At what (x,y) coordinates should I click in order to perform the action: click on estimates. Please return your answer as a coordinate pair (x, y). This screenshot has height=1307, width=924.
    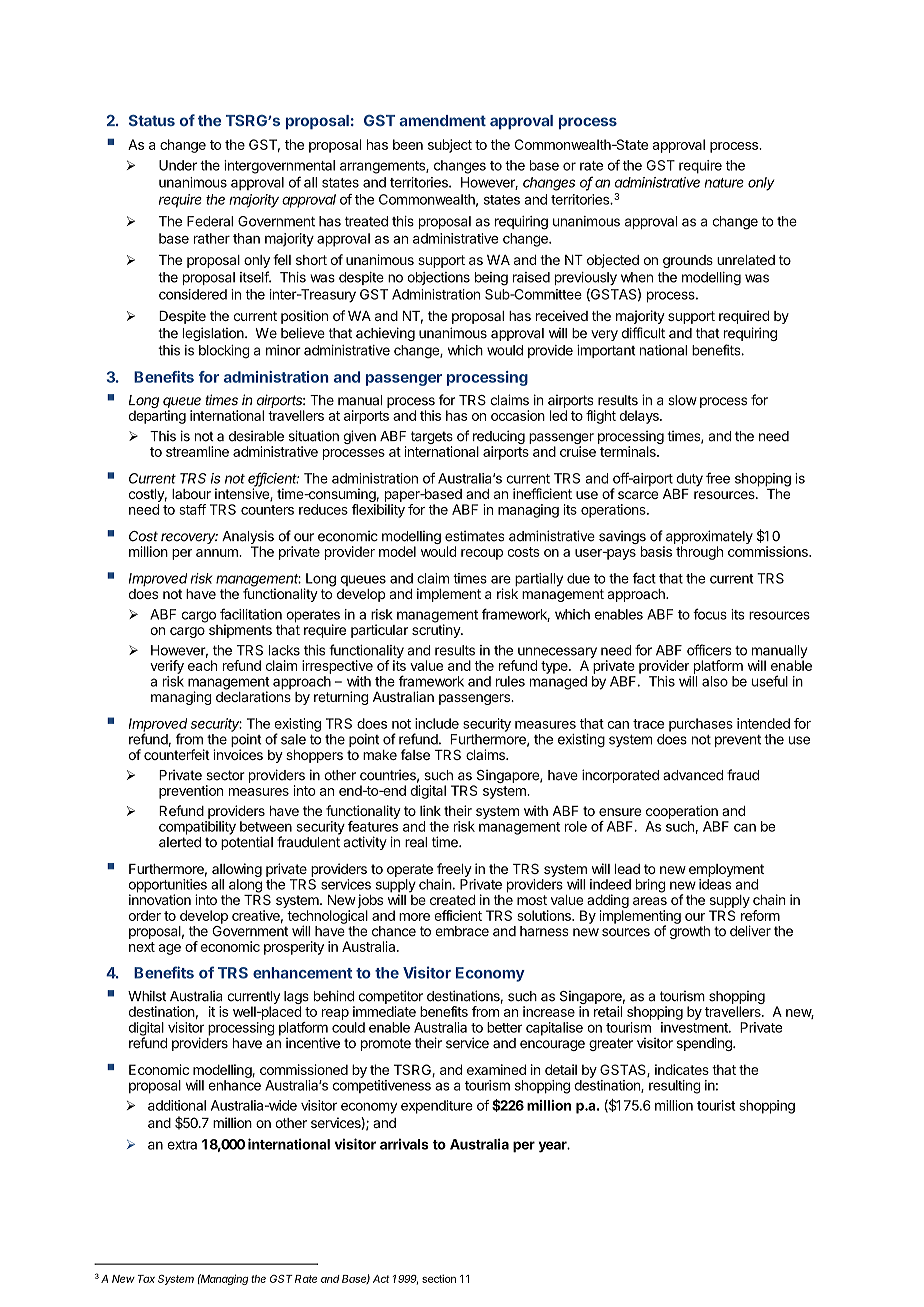
    Looking at the image, I should click on (475, 536).
